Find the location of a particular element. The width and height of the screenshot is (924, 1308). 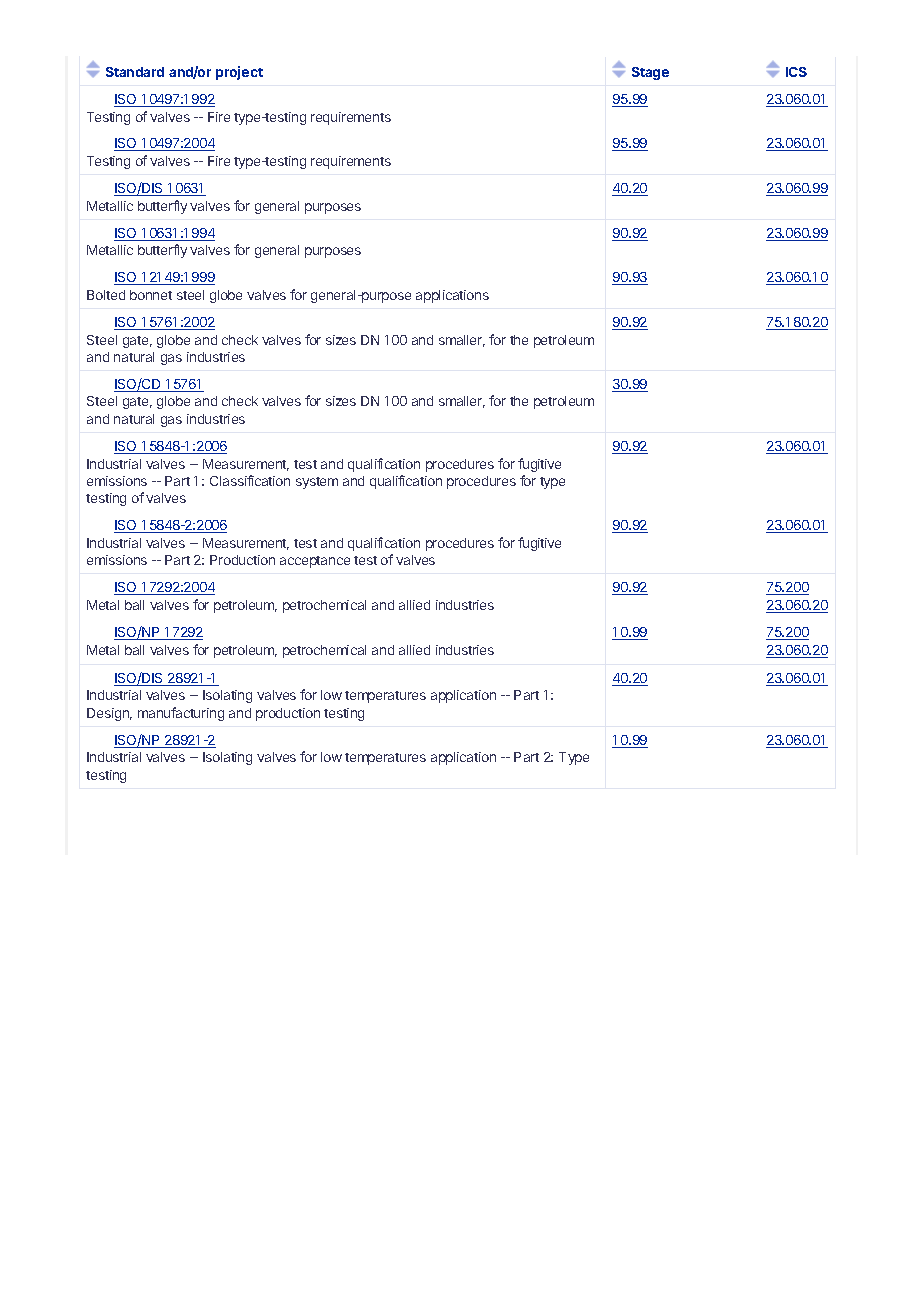

system is located at coordinates (317, 483).
